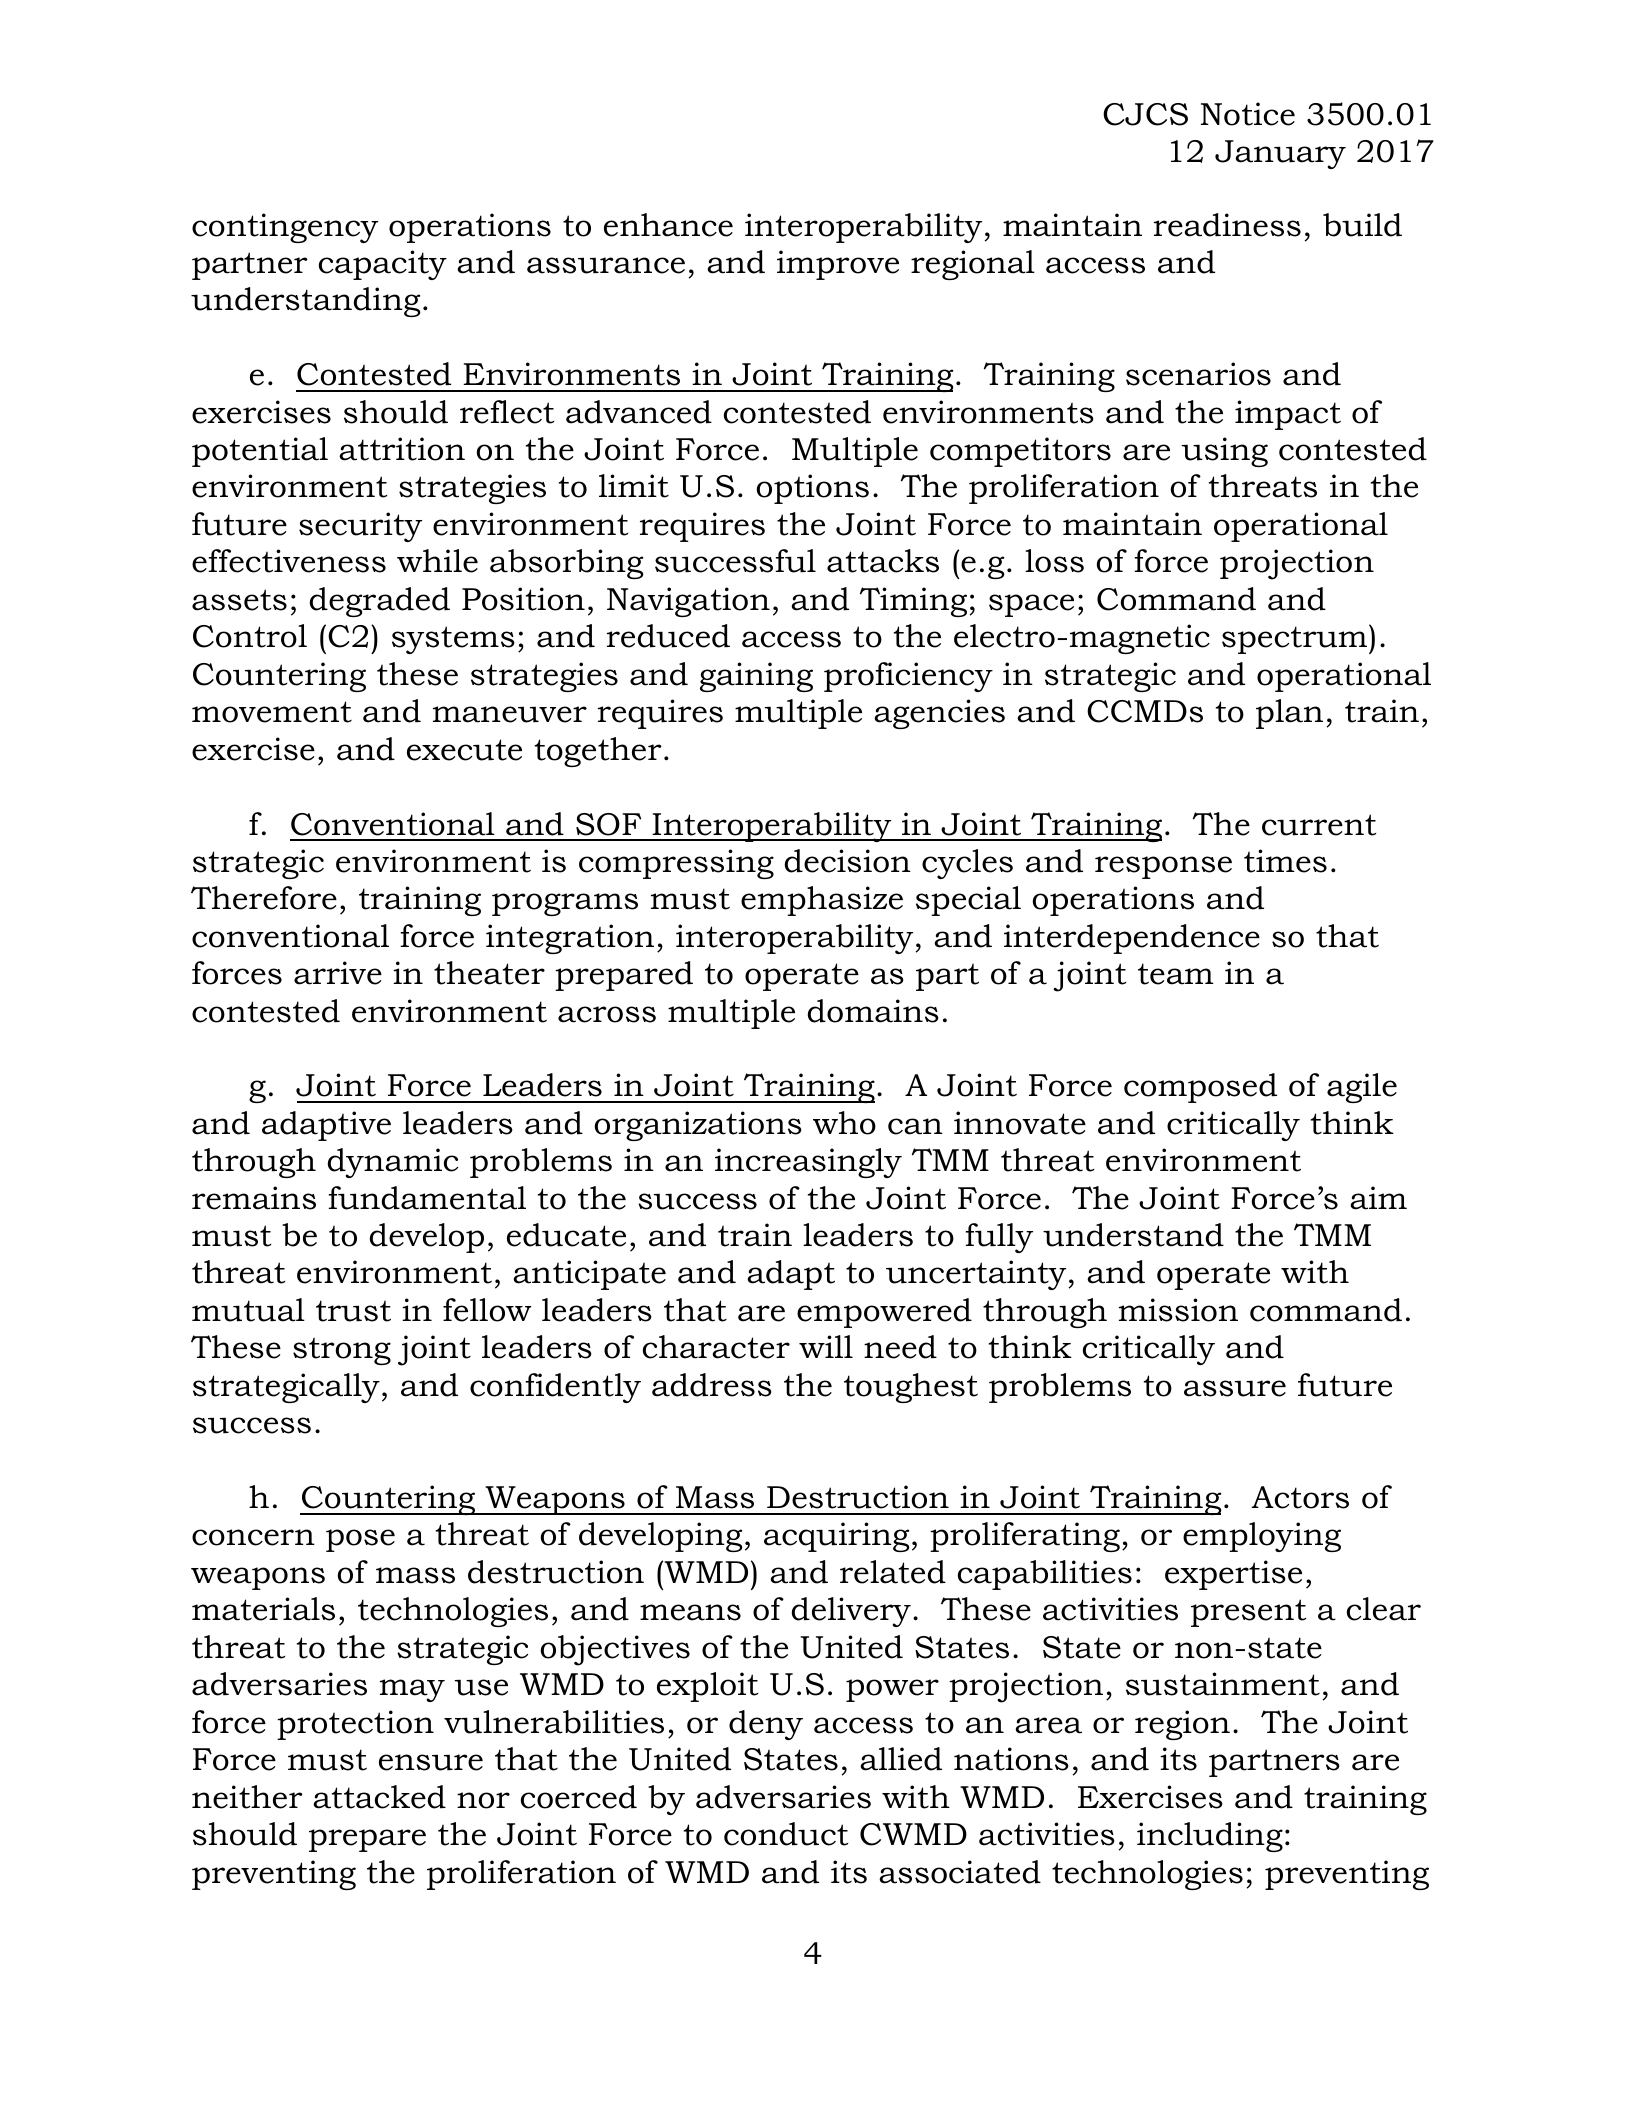 The width and height of the screenshot is (1626, 2104). What do you see at coordinates (838, 265) in the screenshot?
I see `improve` at bounding box center [838, 265].
